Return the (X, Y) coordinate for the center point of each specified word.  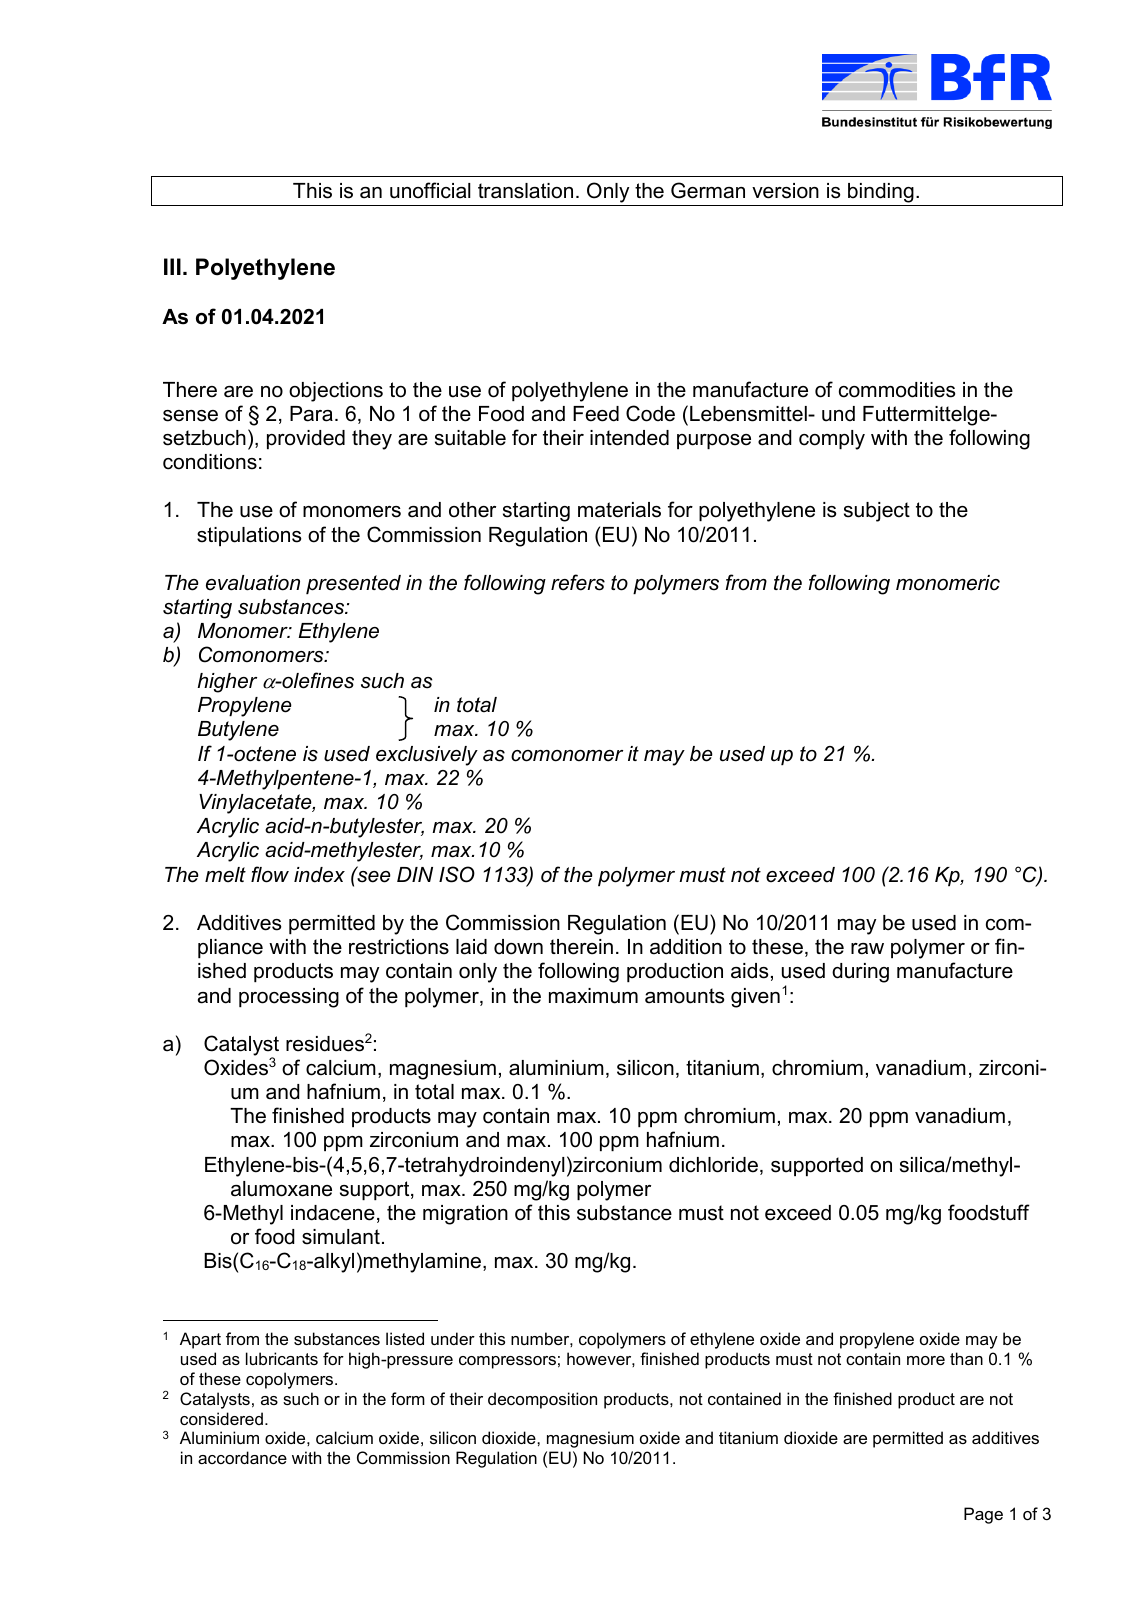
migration (465, 1215)
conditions (210, 462)
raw (867, 949)
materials (619, 510)
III (172, 266)
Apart (200, 1340)
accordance (242, 1457)
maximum (593, 996)
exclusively (427, 756)
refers (578, 582)
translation (525, 191)
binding (881, 194)
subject (877, 512)
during (860, 973)
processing (289, 998)
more (926, 1360)
